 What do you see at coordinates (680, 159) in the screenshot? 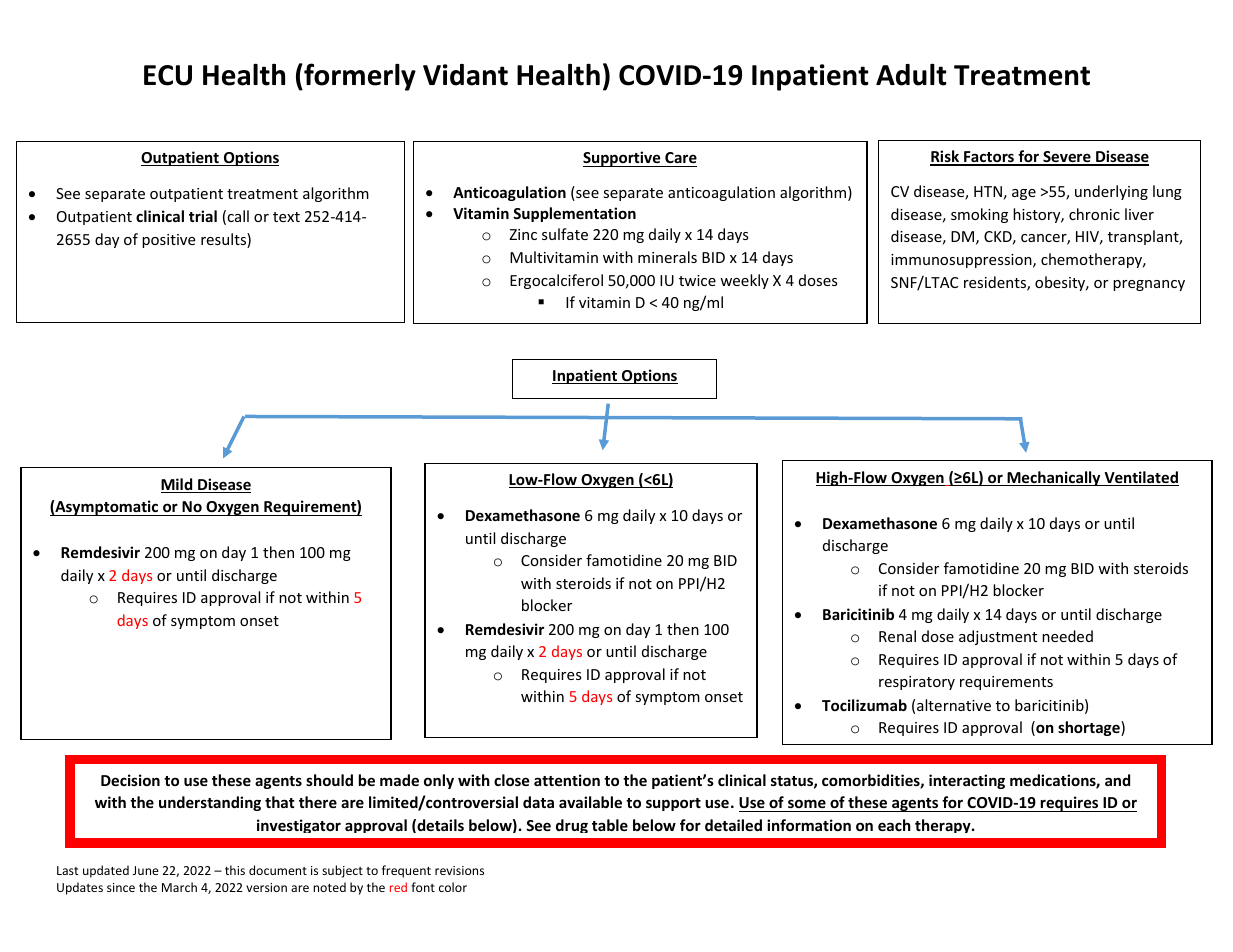
I see `Care` at bounding box center [680, 159].
